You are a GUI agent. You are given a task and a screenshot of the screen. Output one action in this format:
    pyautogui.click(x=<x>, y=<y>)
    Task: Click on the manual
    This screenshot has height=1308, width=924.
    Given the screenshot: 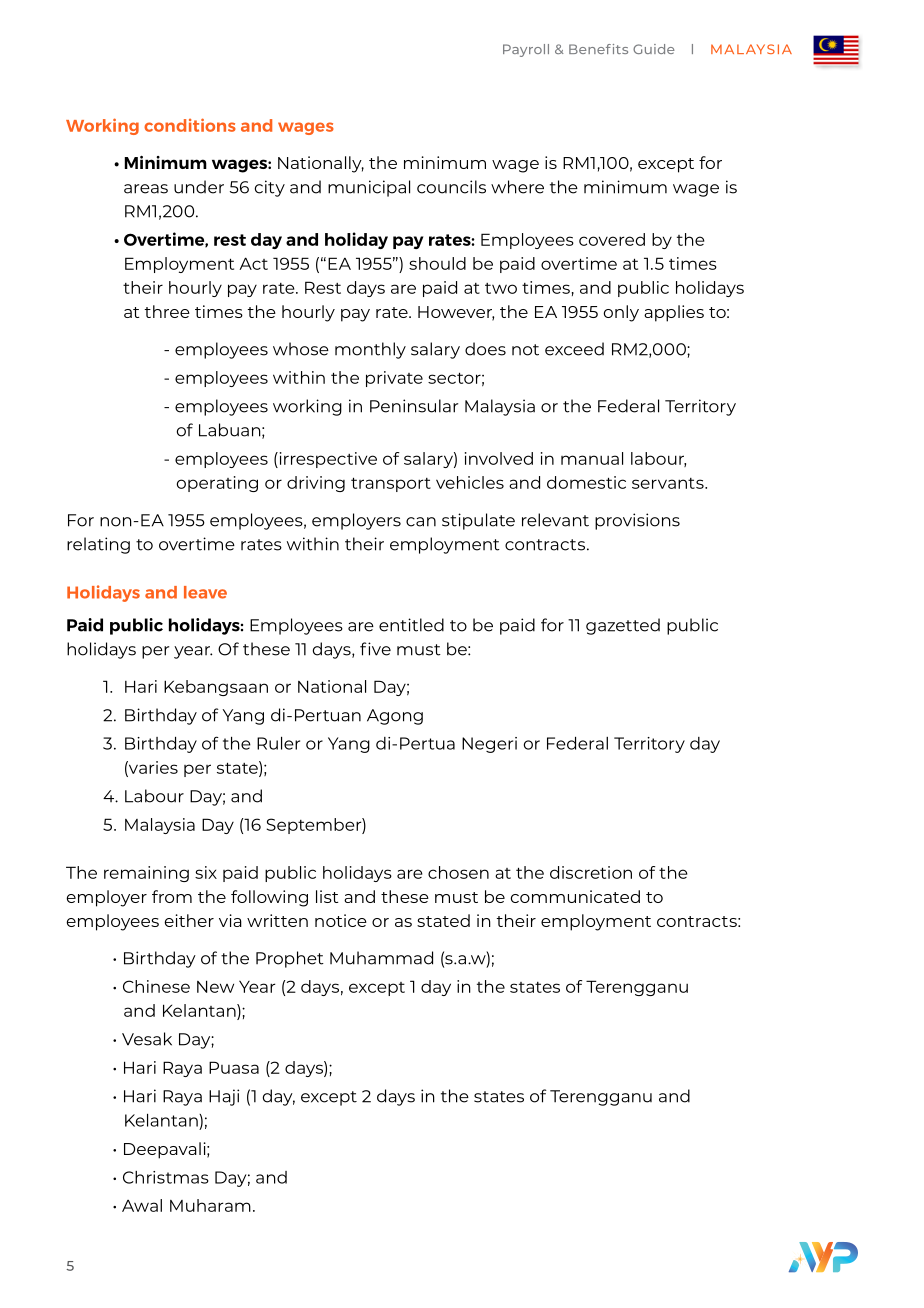 What is the action you would take?
    pyautogui.click(x=592, y=458)
